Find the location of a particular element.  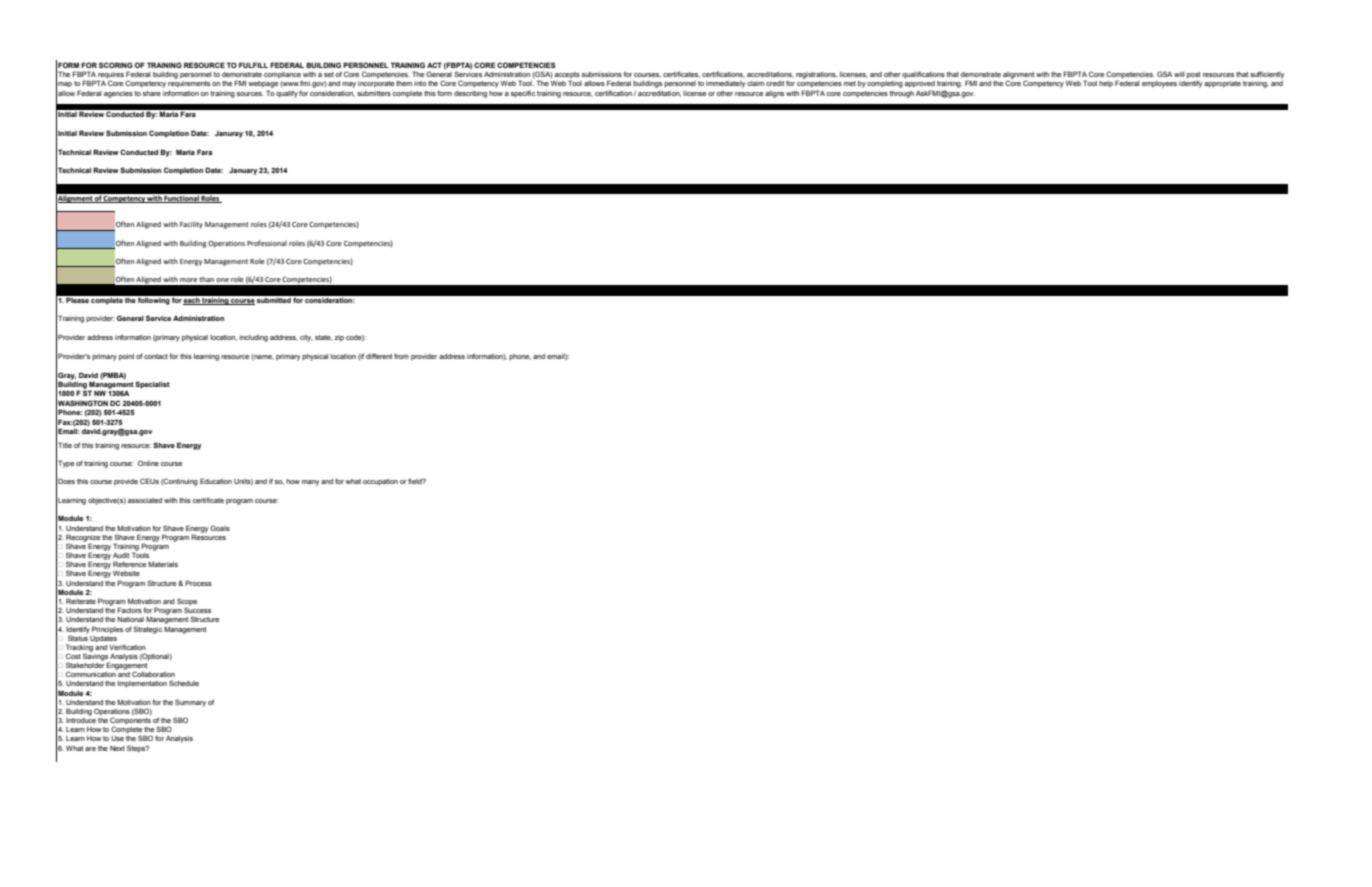

help is located at coordinates (1106, 84).
